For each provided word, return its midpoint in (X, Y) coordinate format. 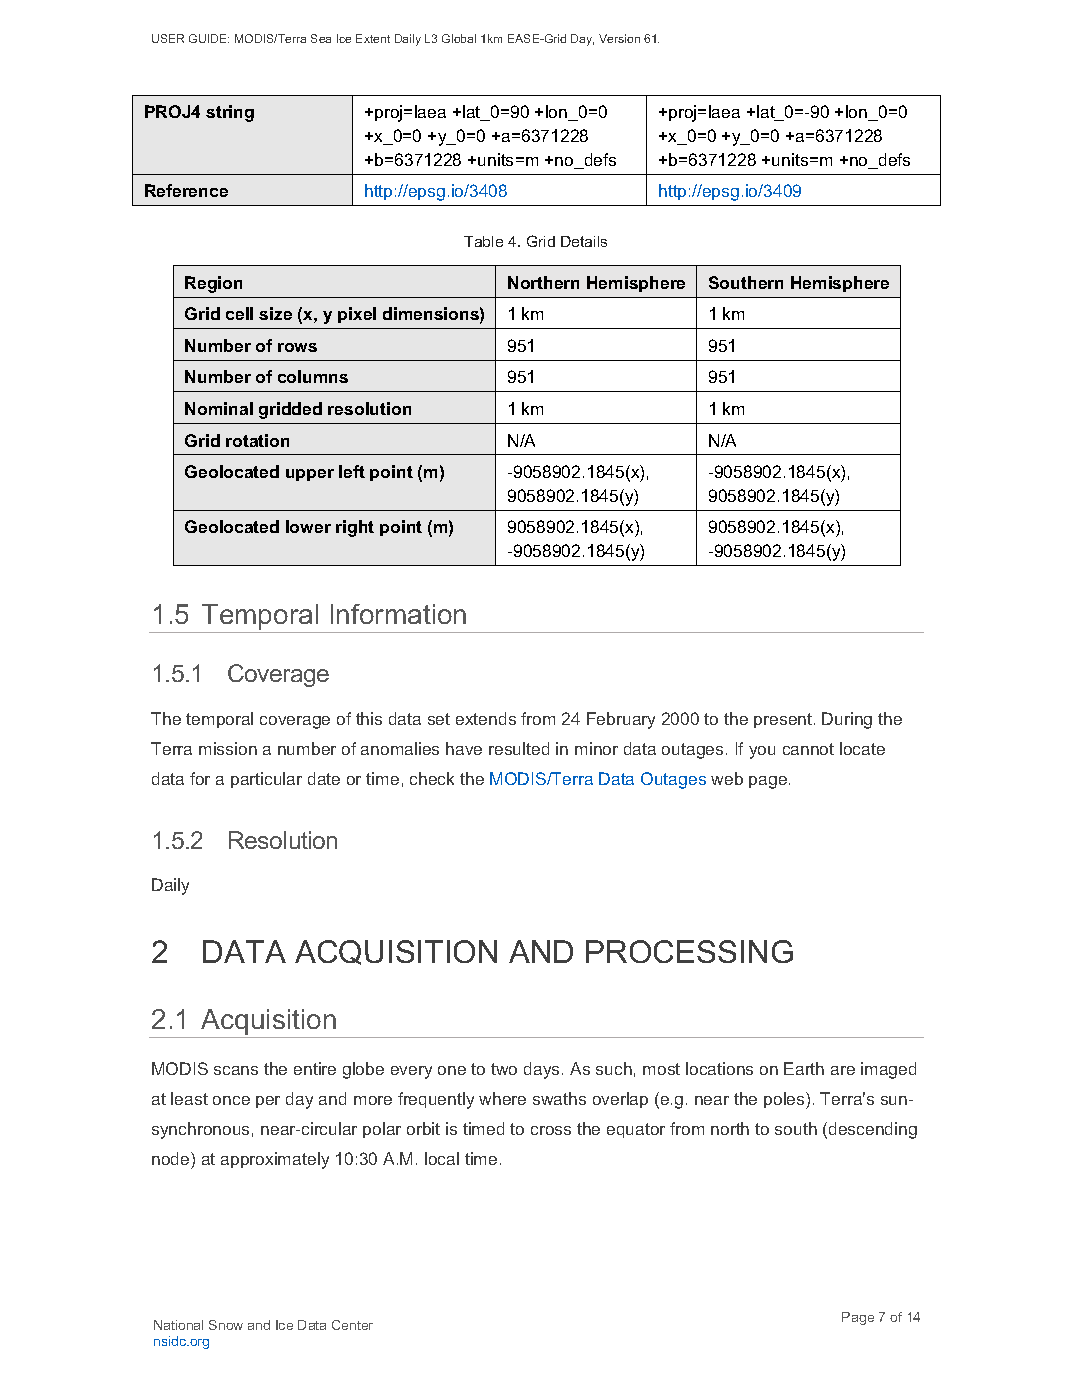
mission (228, 748)
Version (619, 38)
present (784, 720)
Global (459, 38)
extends (486, 718)
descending (873, 1130)
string (230, 113)
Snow (226, 1325)
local (442, 1158)
